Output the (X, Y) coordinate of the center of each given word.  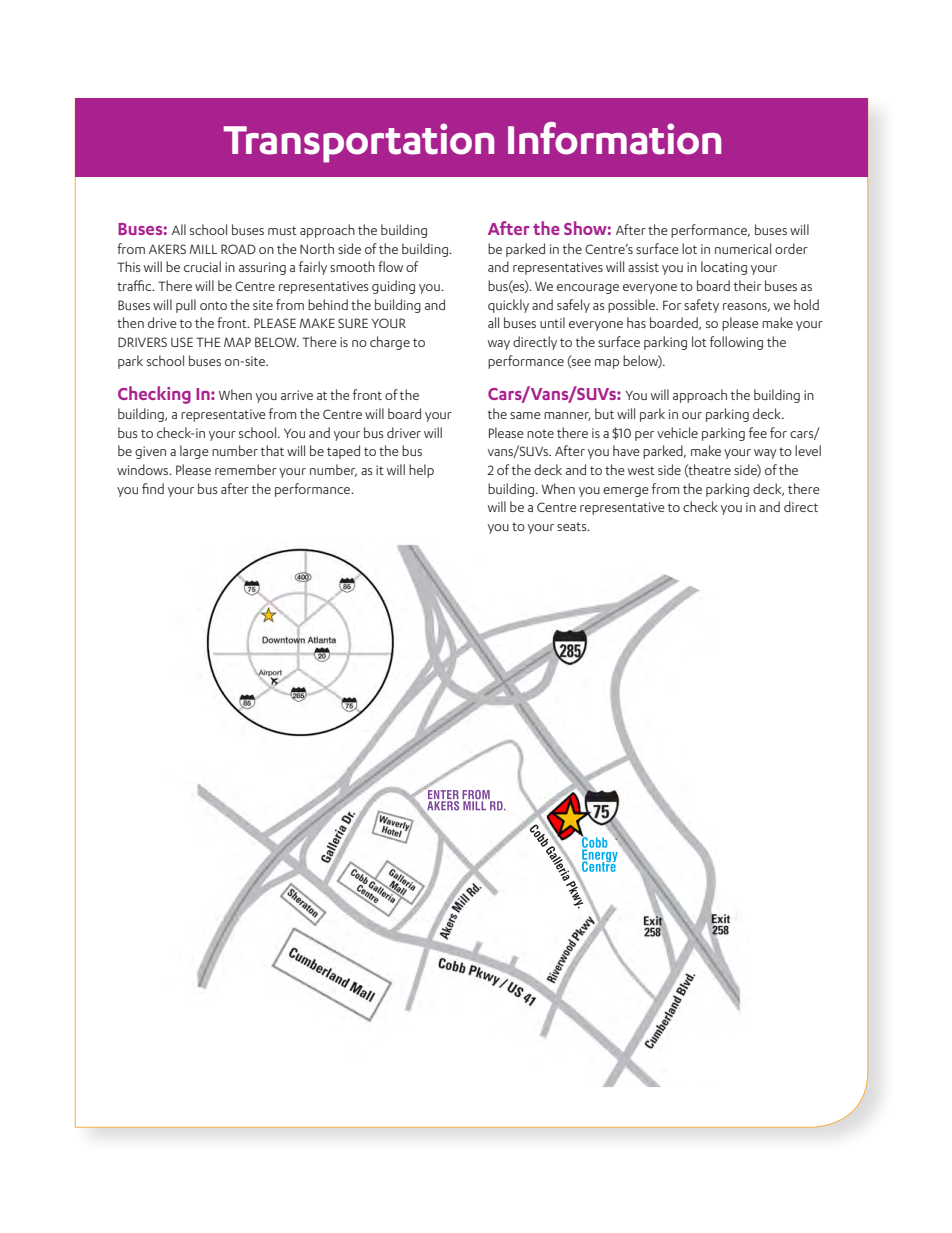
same (525, 415)
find (153, 488)
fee (758, 432)
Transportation (358, 143)
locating (724, 268)
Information (614, 138)
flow (390, 266)
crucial (202, 266)
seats (573, 526)
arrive (297, 395)
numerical (743, 248)
